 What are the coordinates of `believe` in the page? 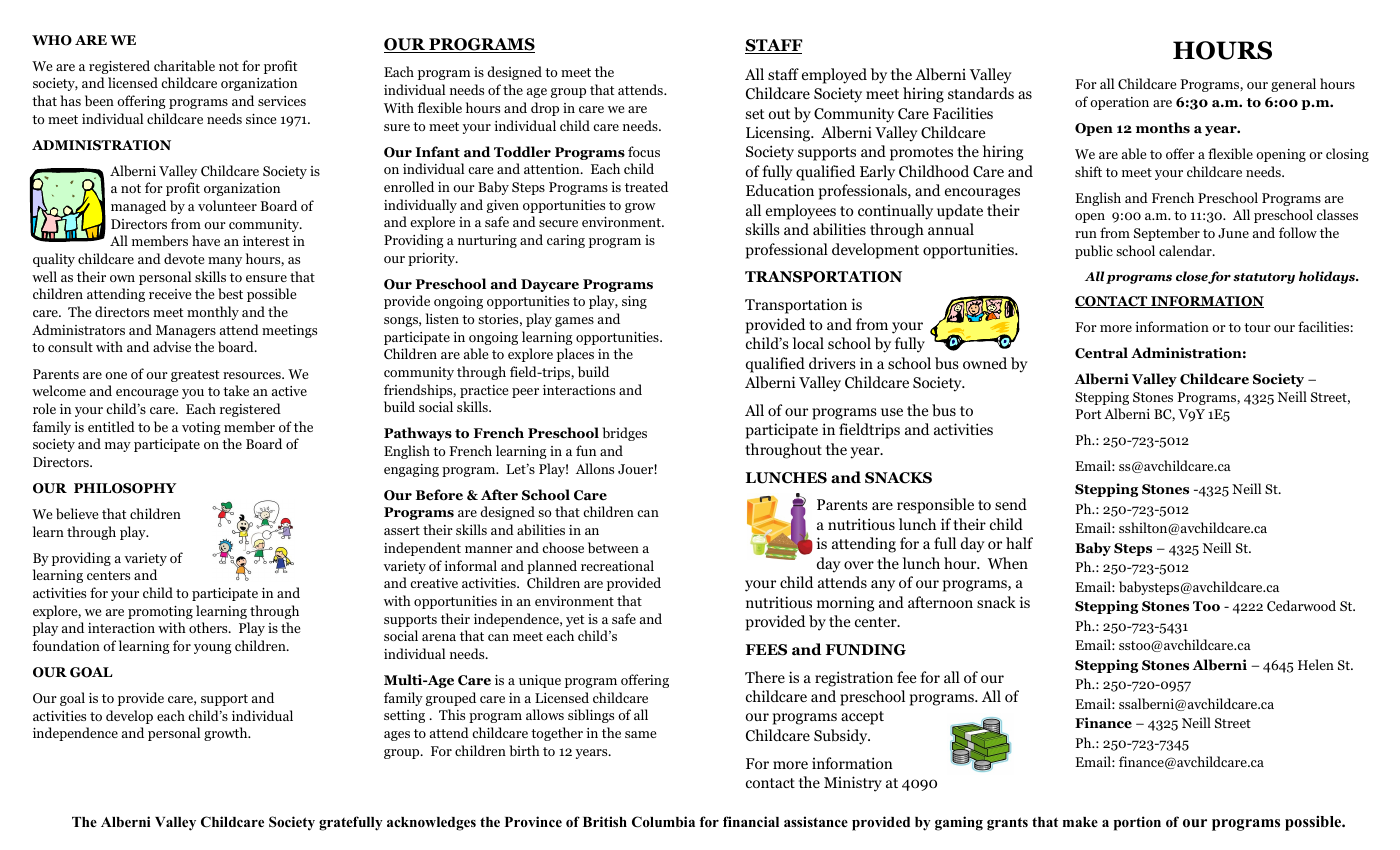 It's located at (77, 513).
